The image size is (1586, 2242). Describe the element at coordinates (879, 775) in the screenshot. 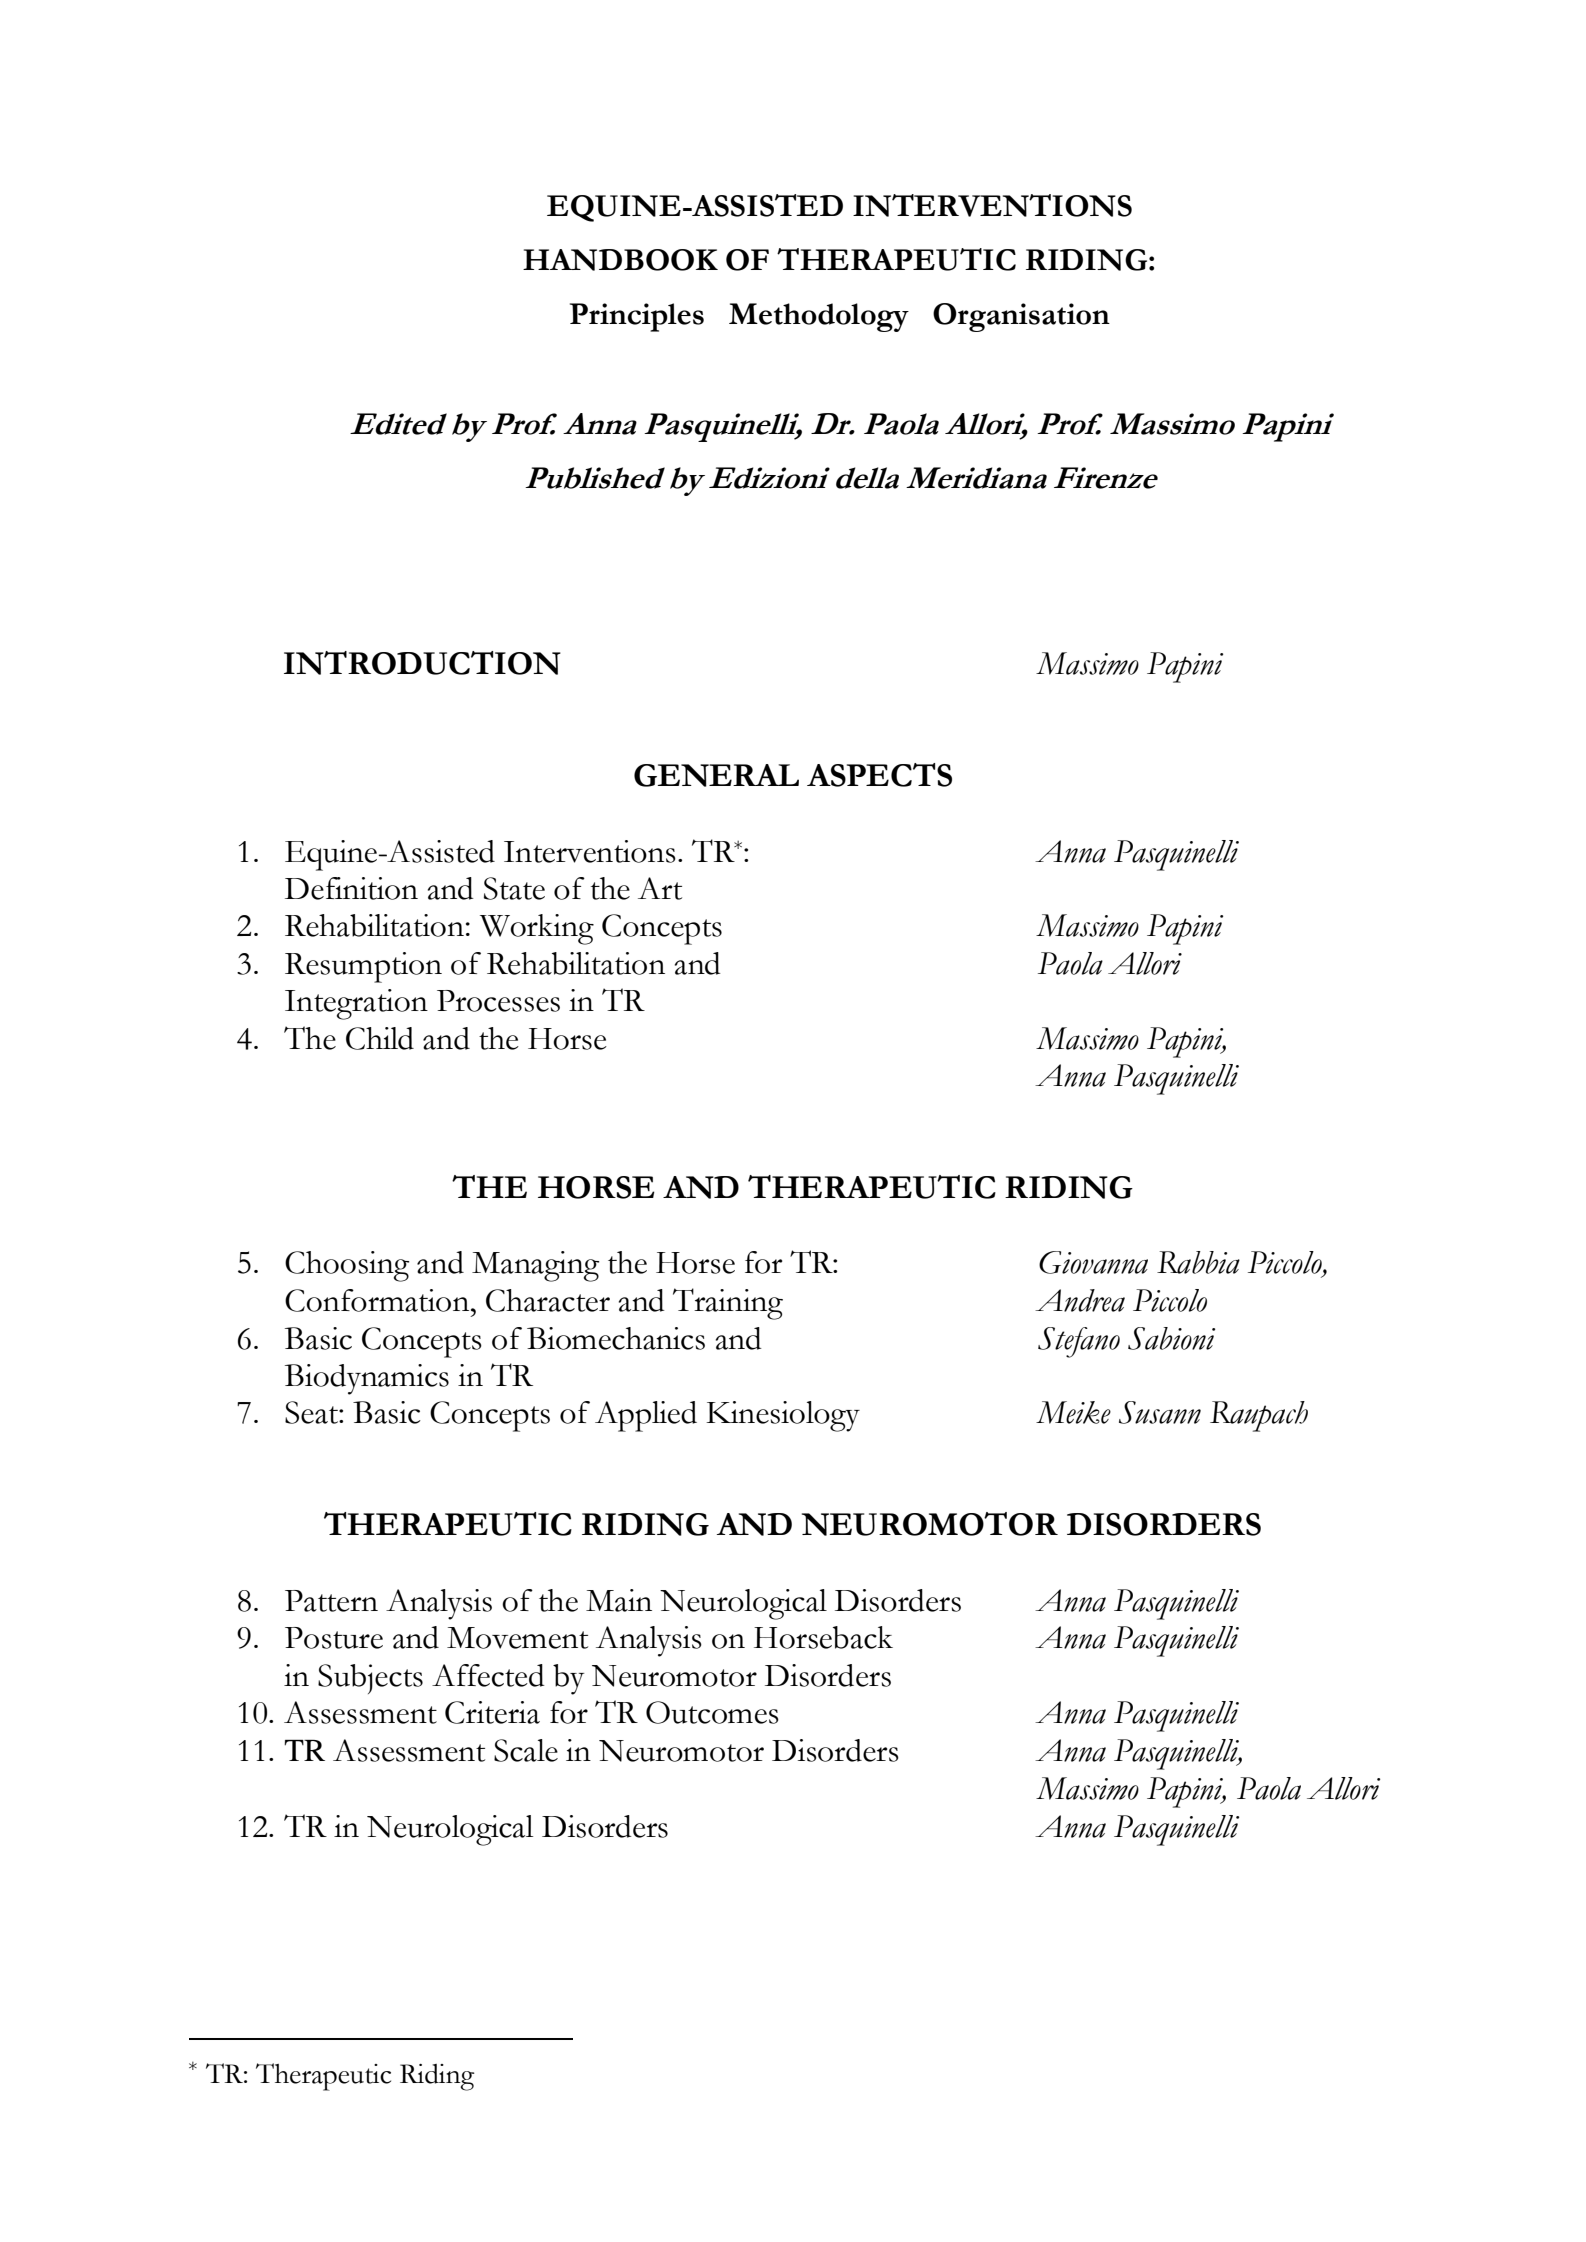

I see `ASPECTS` at that location.
